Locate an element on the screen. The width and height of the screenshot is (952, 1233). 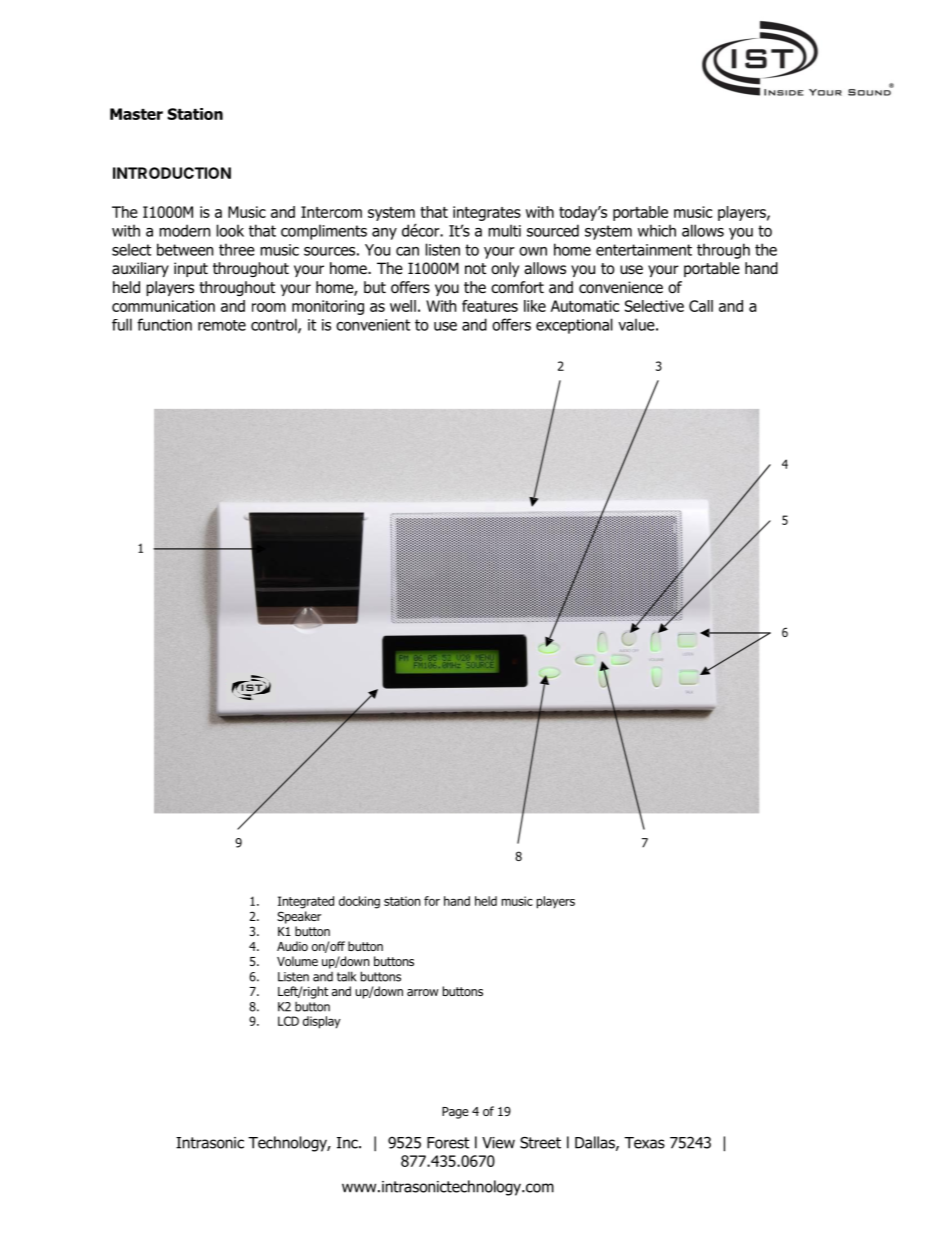
LCD is located at coordinates (288, 1021).
